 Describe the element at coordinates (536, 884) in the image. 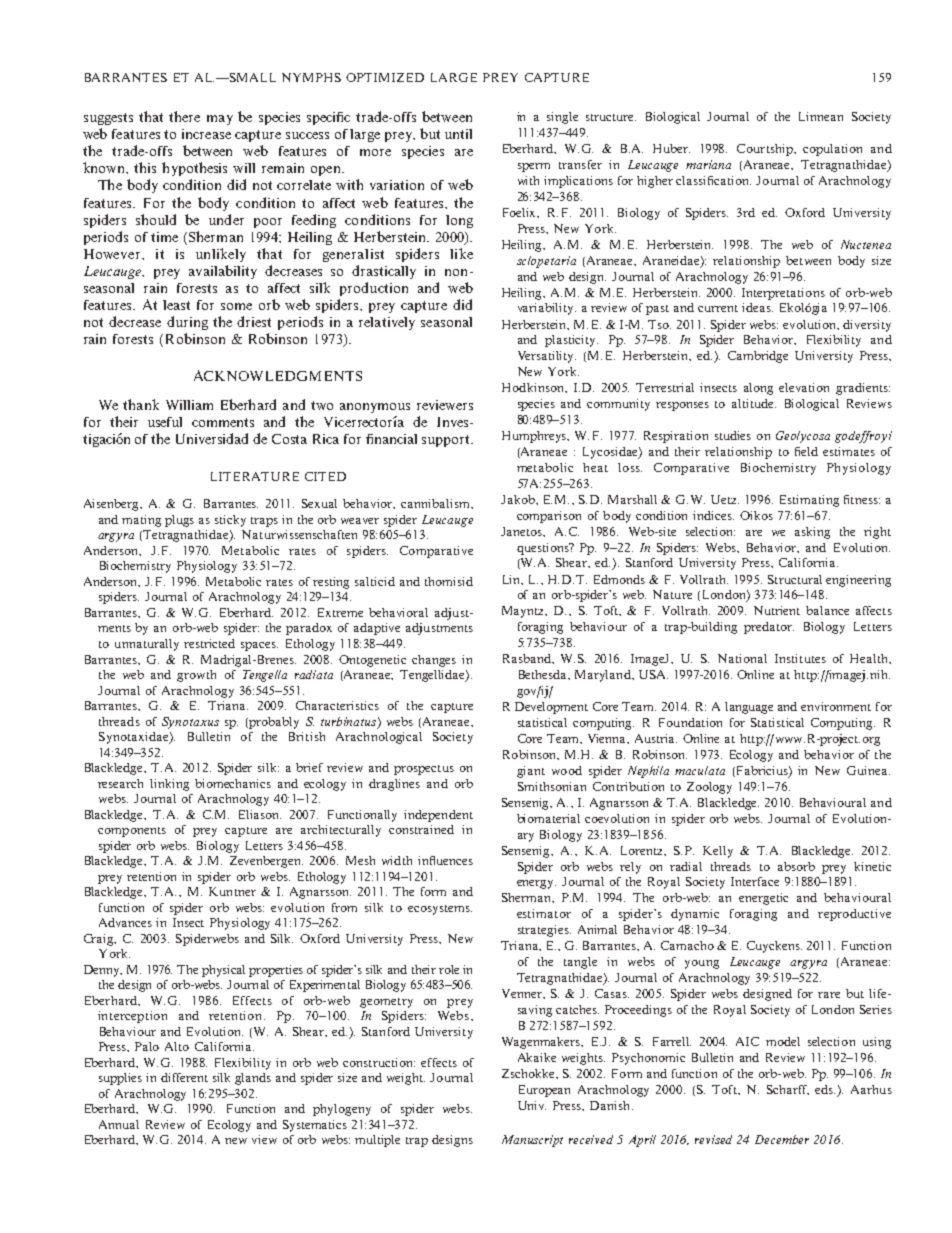

I see `energy` at that location.
